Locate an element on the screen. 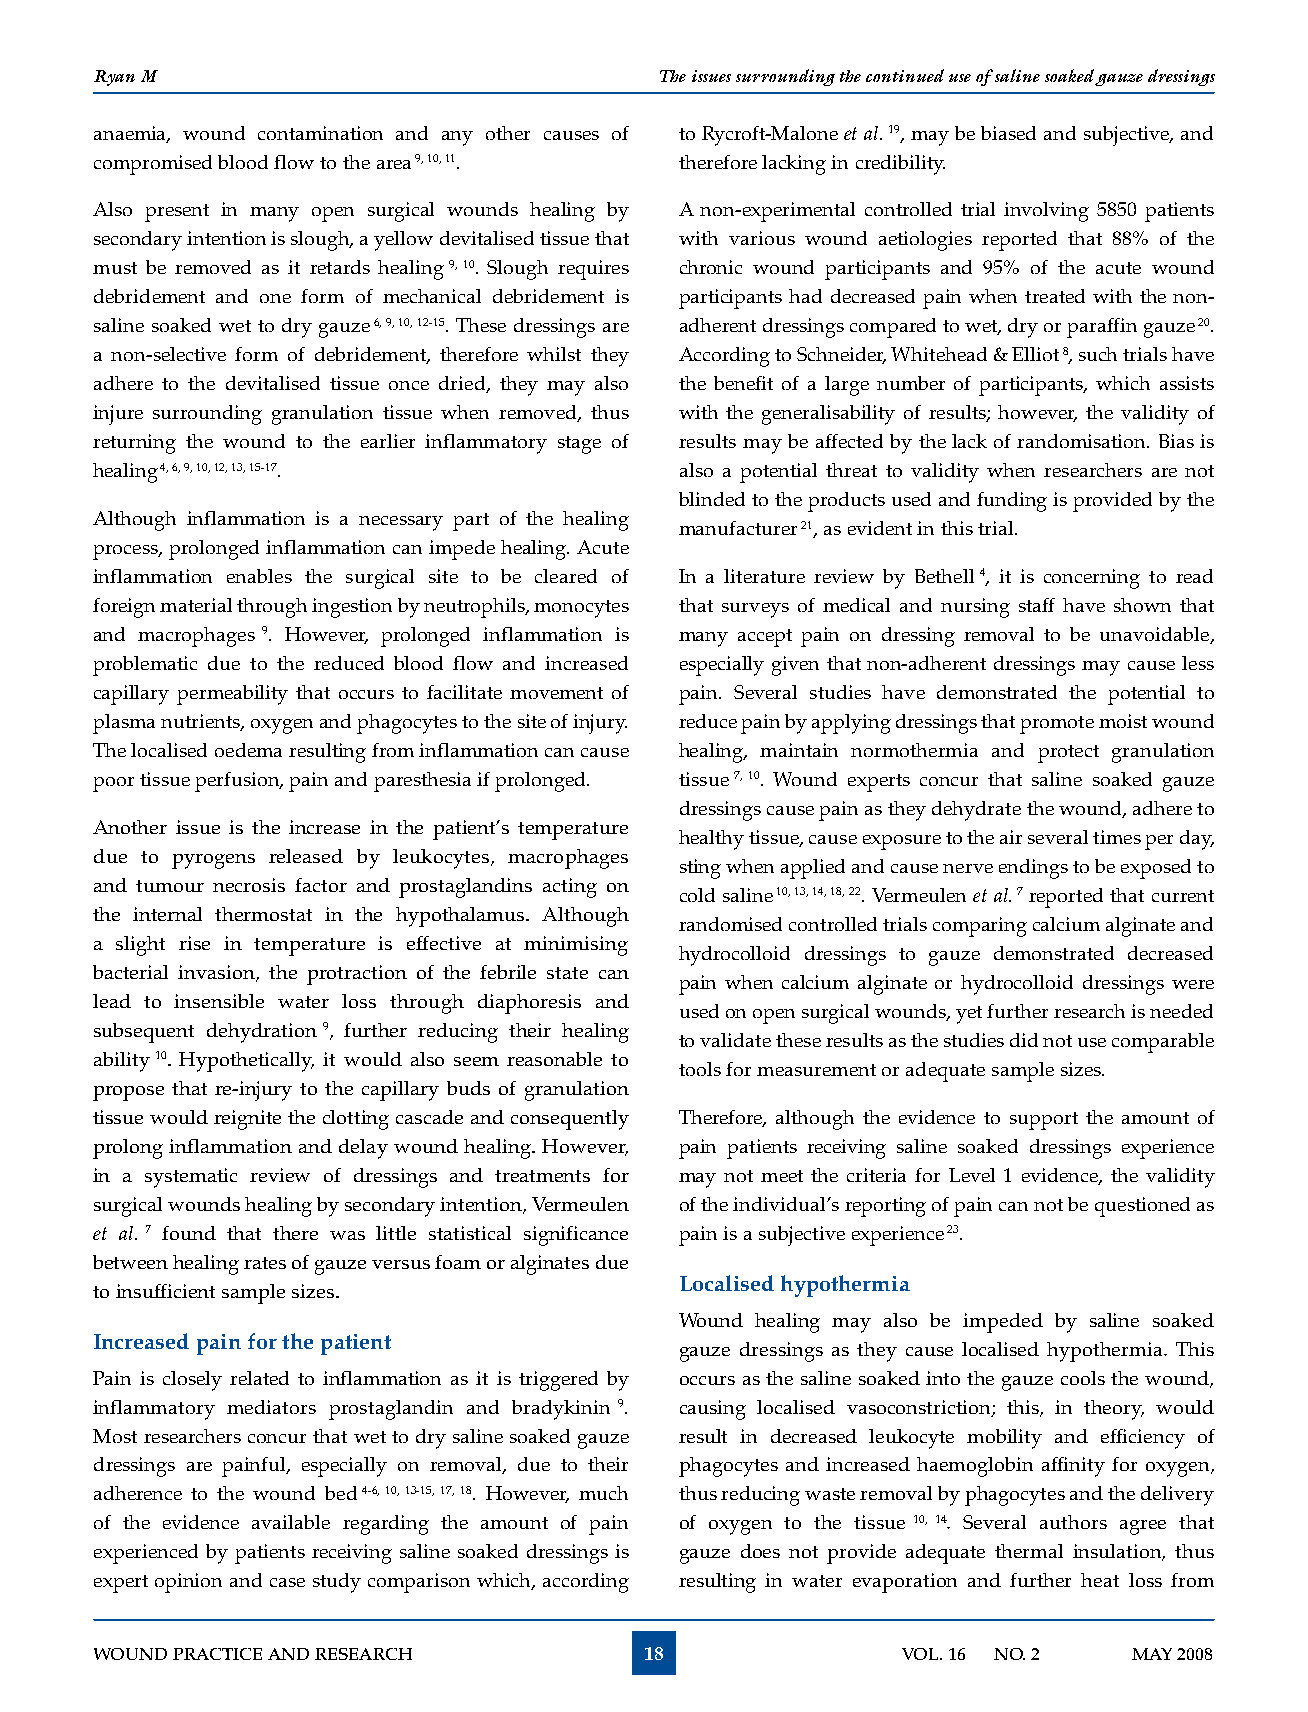 This screenshot has width=1308, height=1712. various is located at coordinates (762, 238).
